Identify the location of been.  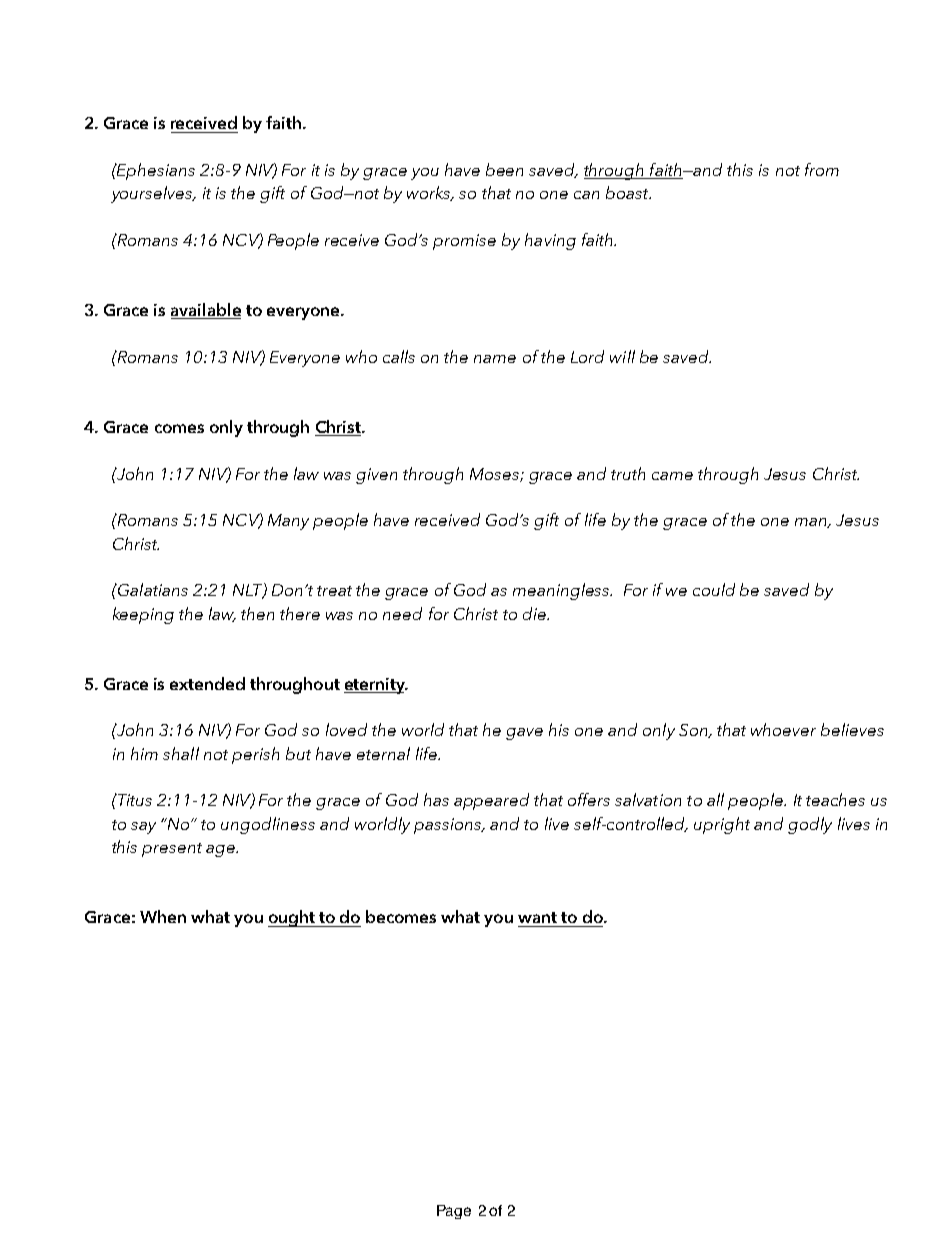
(504, 169).
